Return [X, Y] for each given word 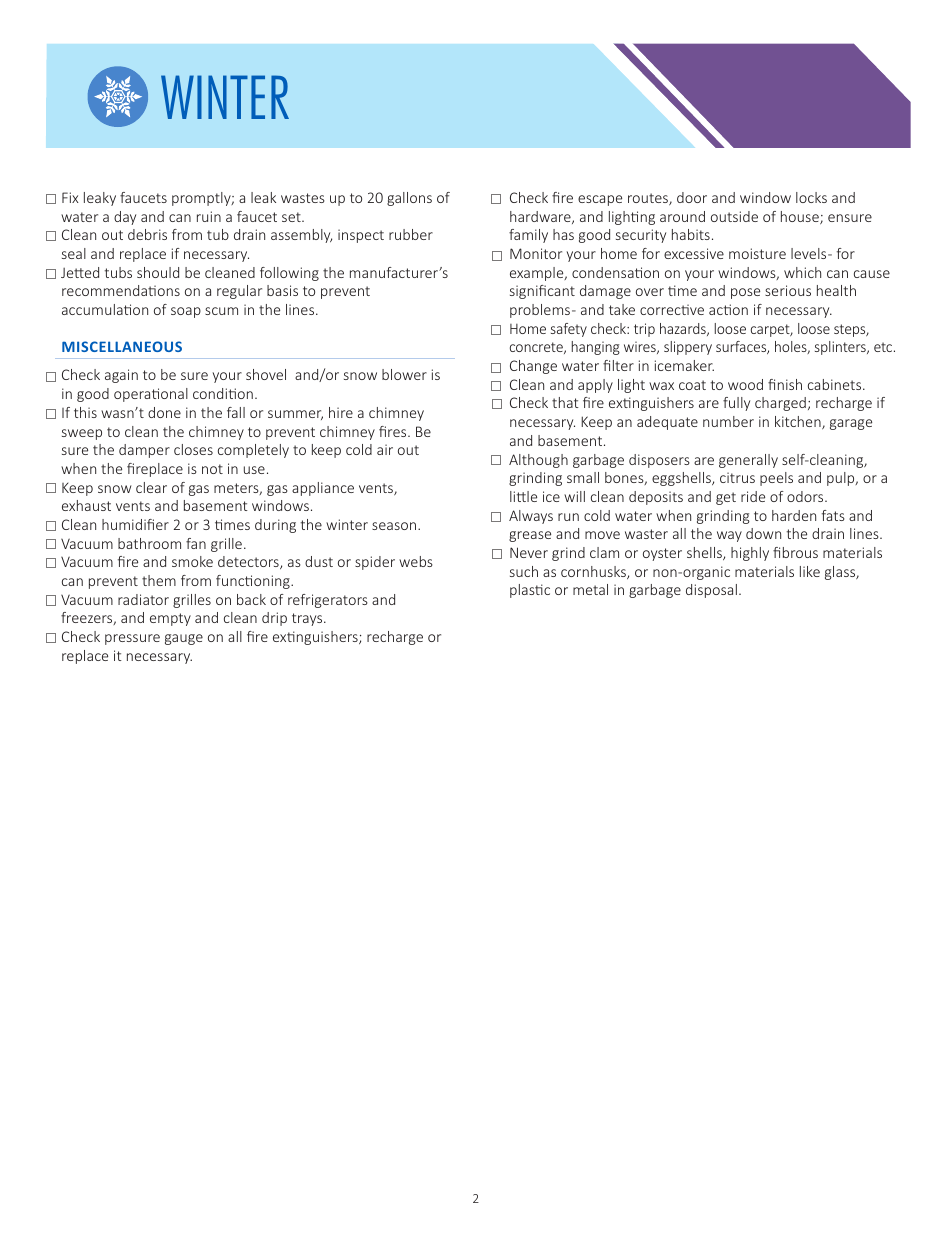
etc [884, 347]
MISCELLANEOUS [122, 346]
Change [533, 367]
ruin [209, 216]
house [801, 217]
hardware [541, 217]
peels [776, 479]
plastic [530, 591]
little [523, 496]
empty [170, 619]
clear [151, 487]
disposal [711, 591]
